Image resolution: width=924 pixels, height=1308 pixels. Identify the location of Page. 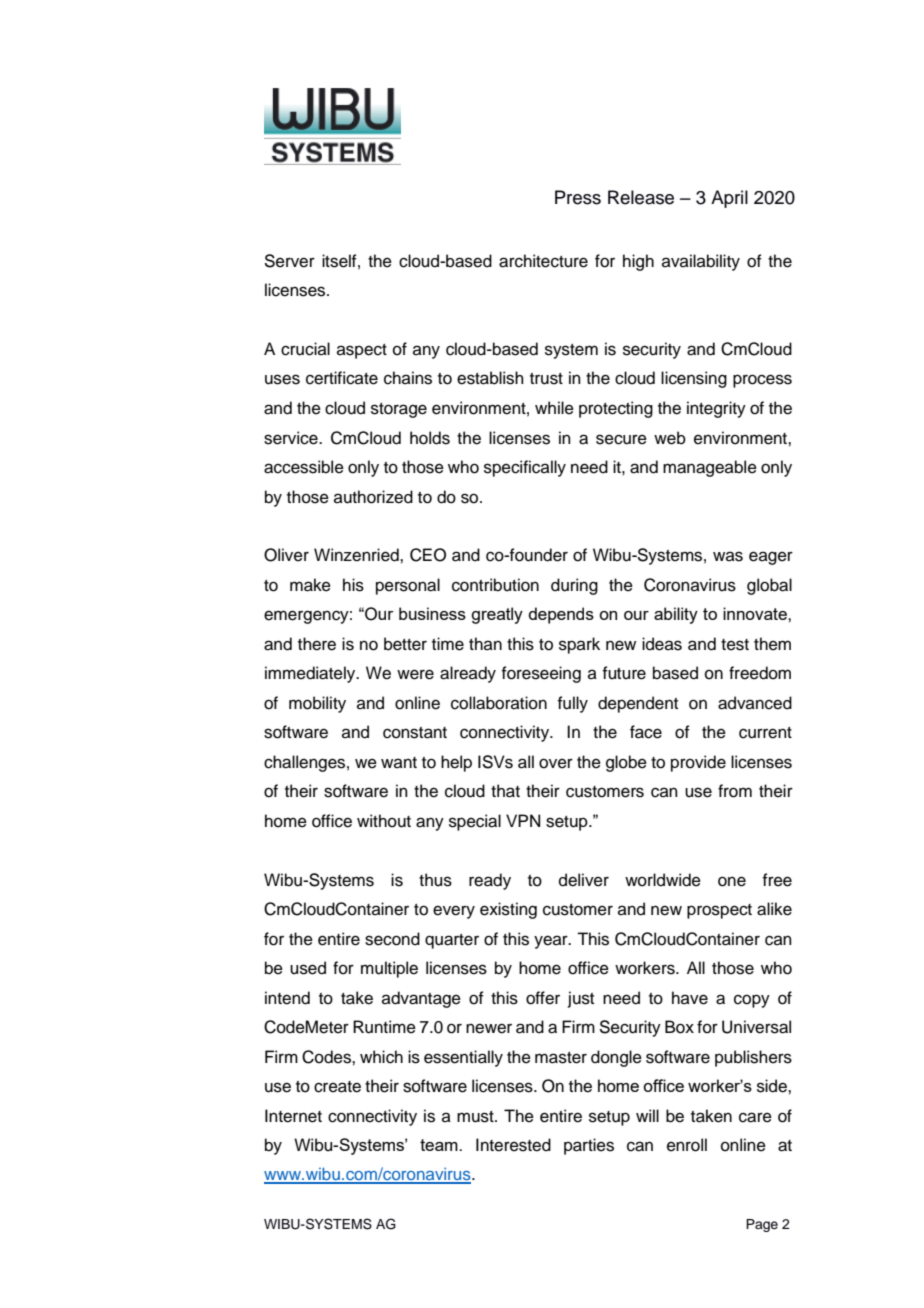
(762, 1225).
